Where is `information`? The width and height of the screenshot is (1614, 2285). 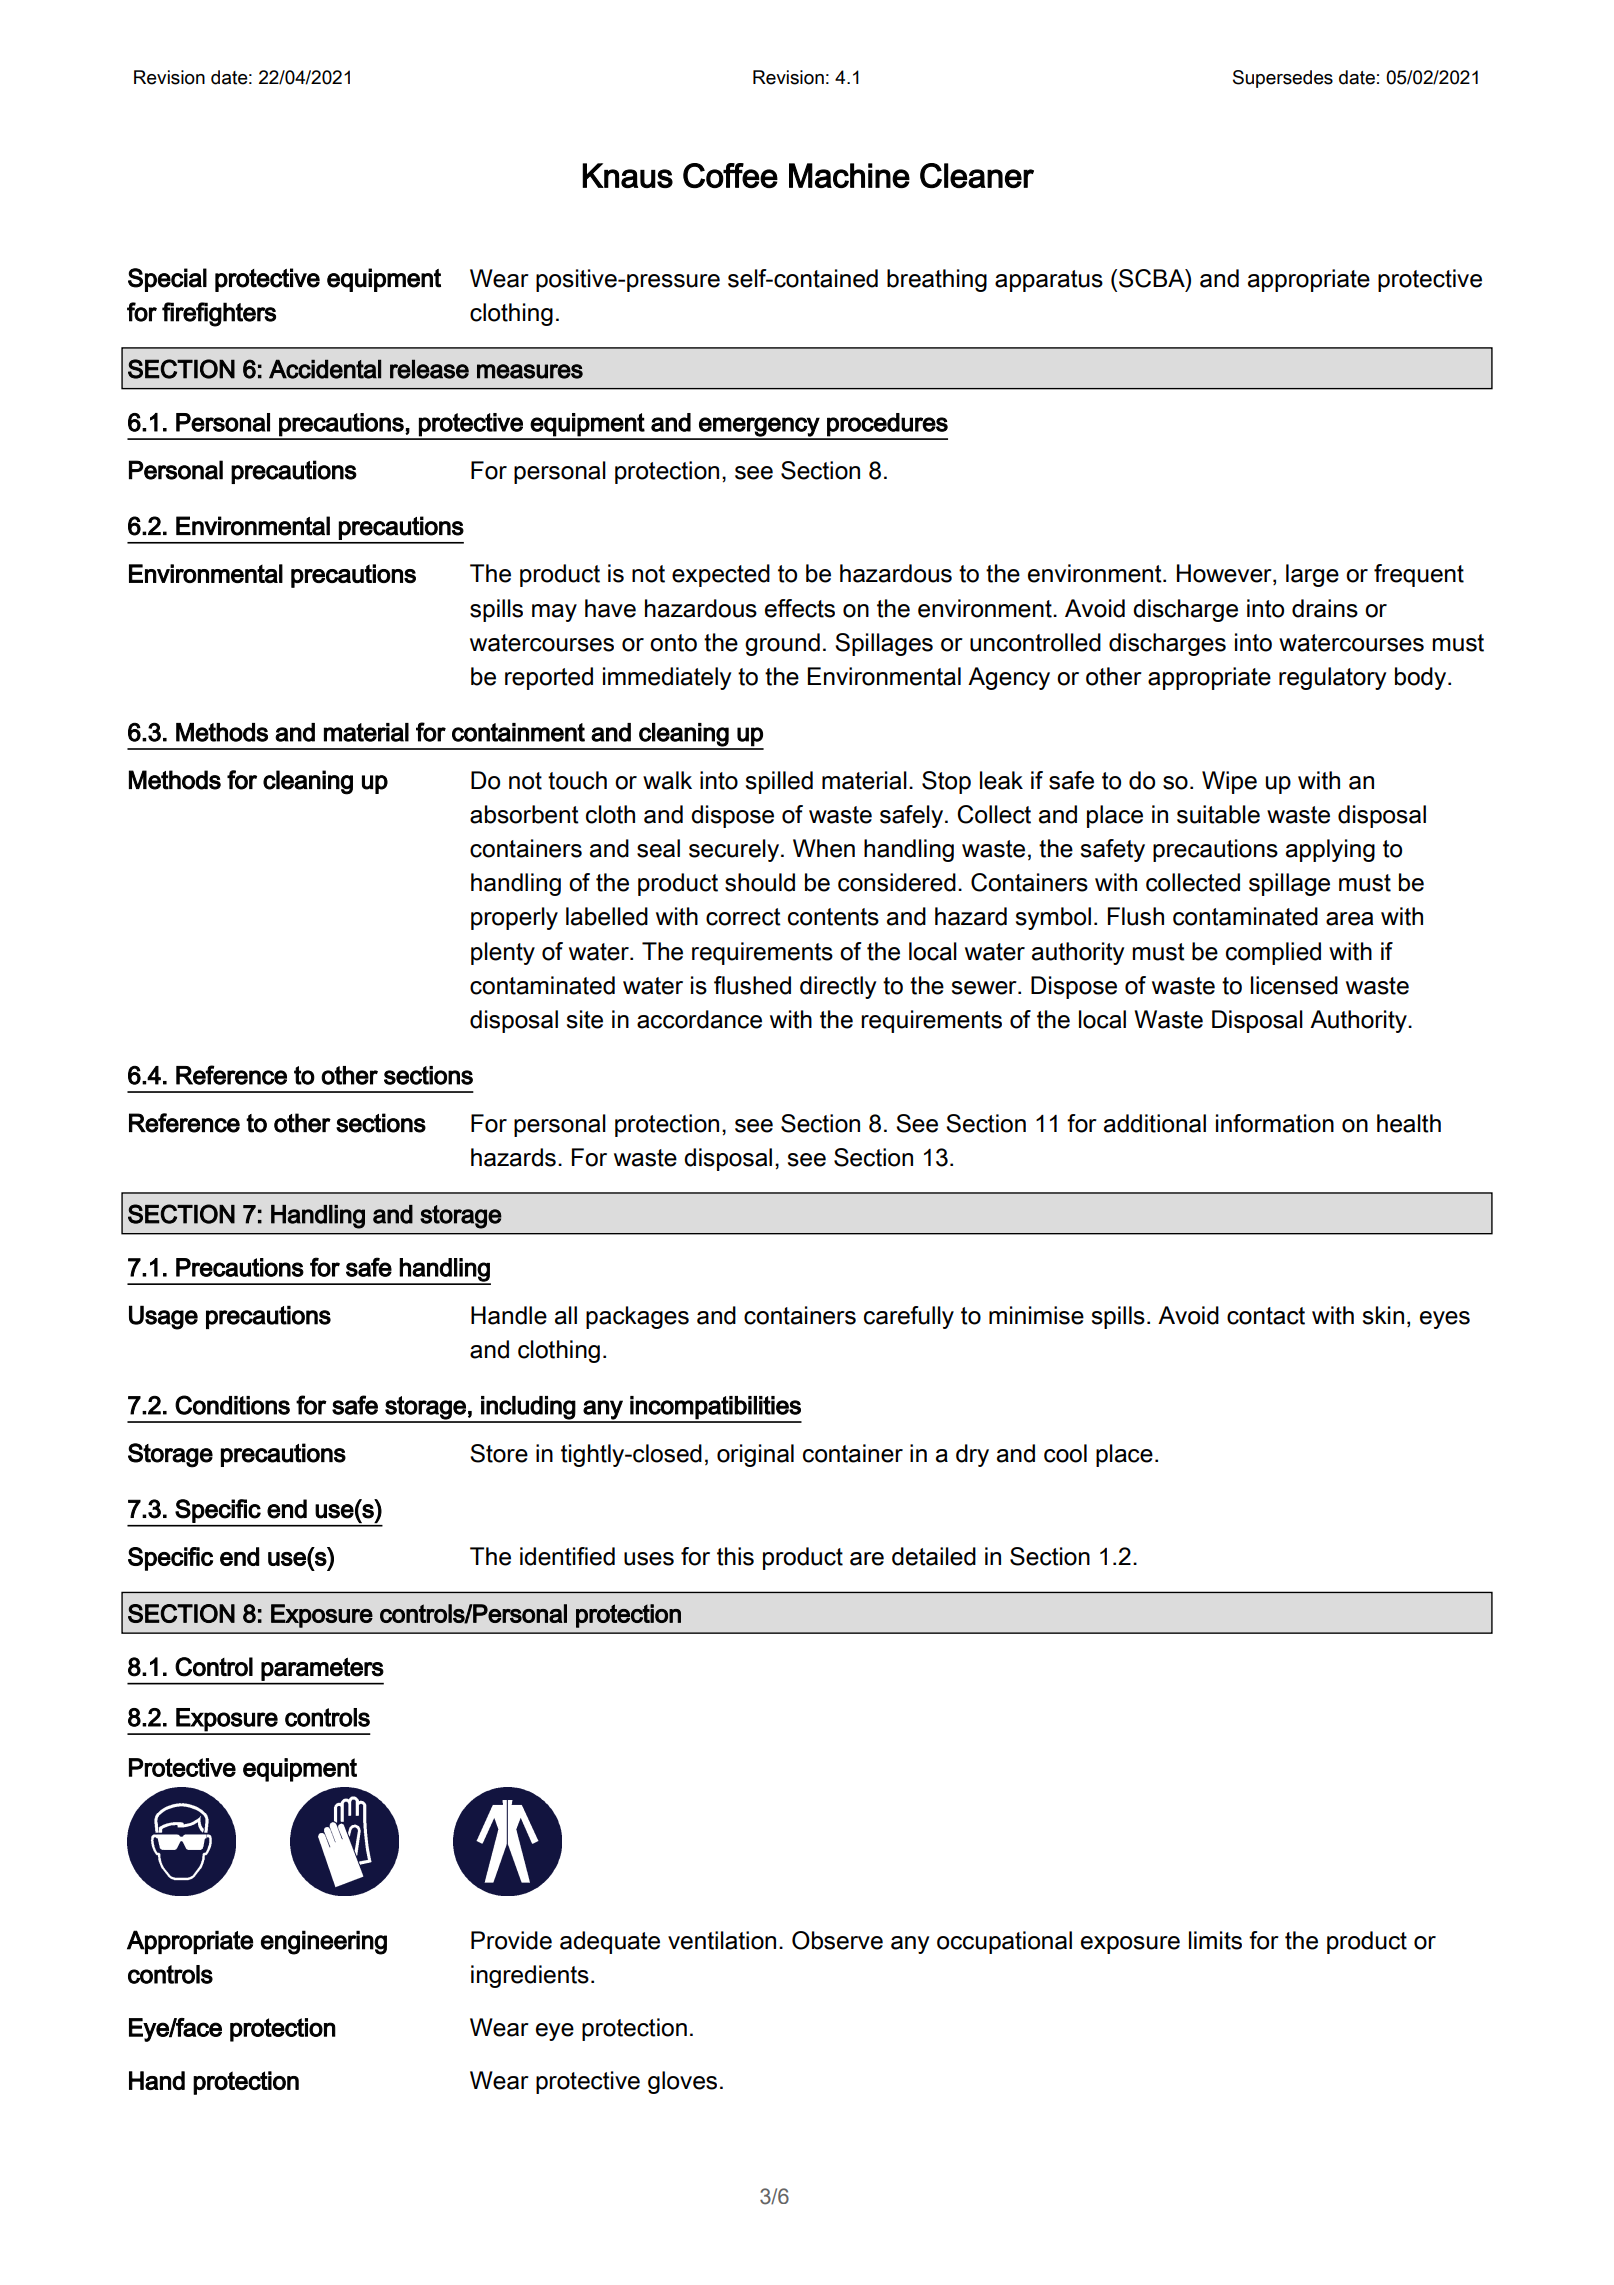
information is located at coordinates (1275, 1123).
